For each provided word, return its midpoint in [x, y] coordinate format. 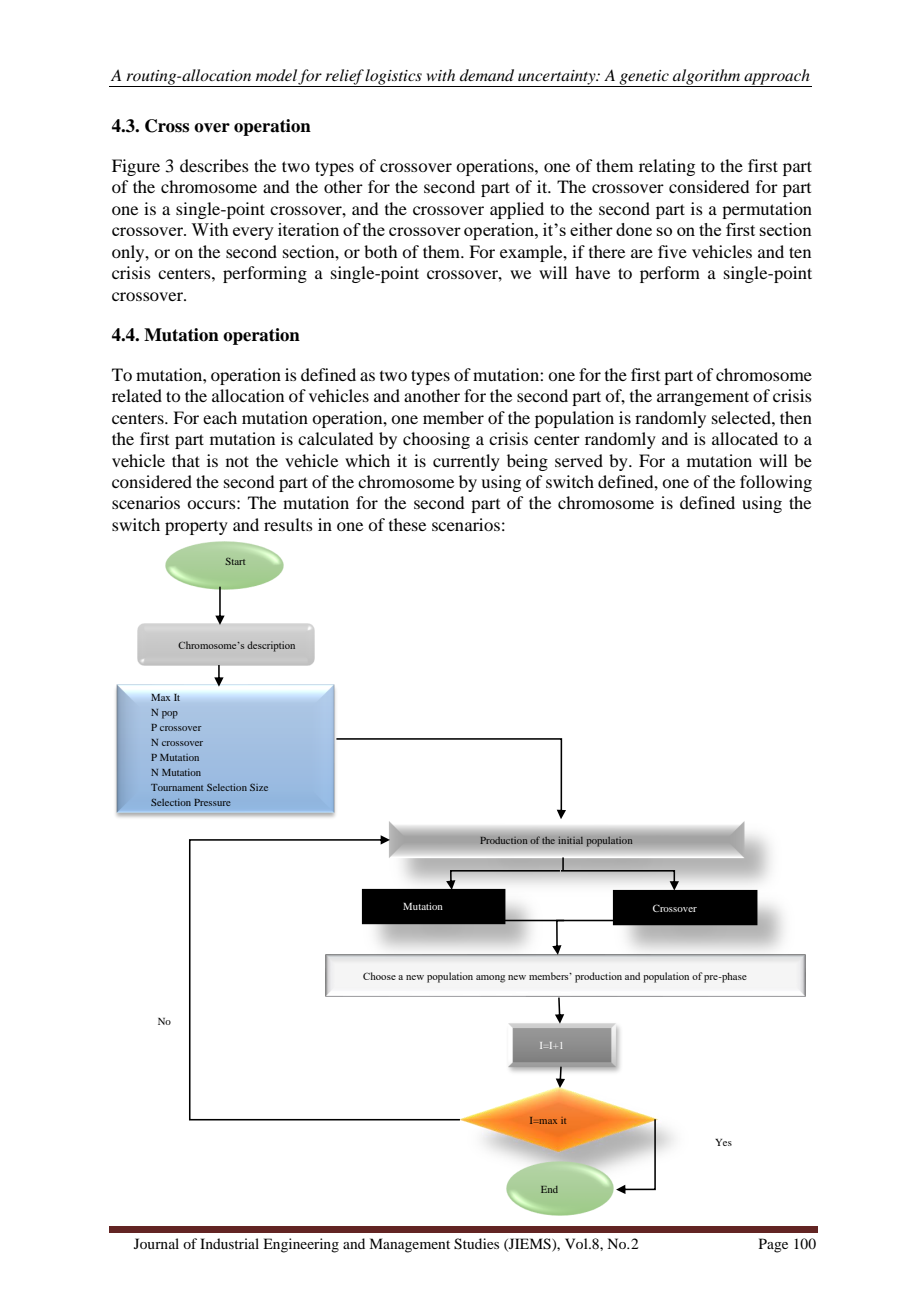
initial [570, 840]
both [380, 251]
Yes [723, 1142]
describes [214, 165]
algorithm [707, 78]
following [776, 483]
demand [487, 75]
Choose [379, 976]
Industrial [229, 1243]
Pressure [212, 802]
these [407, 524]
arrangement [703, 398]
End [549, 1189]
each [220, 417]
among [490, 979]
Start [235, 561]
